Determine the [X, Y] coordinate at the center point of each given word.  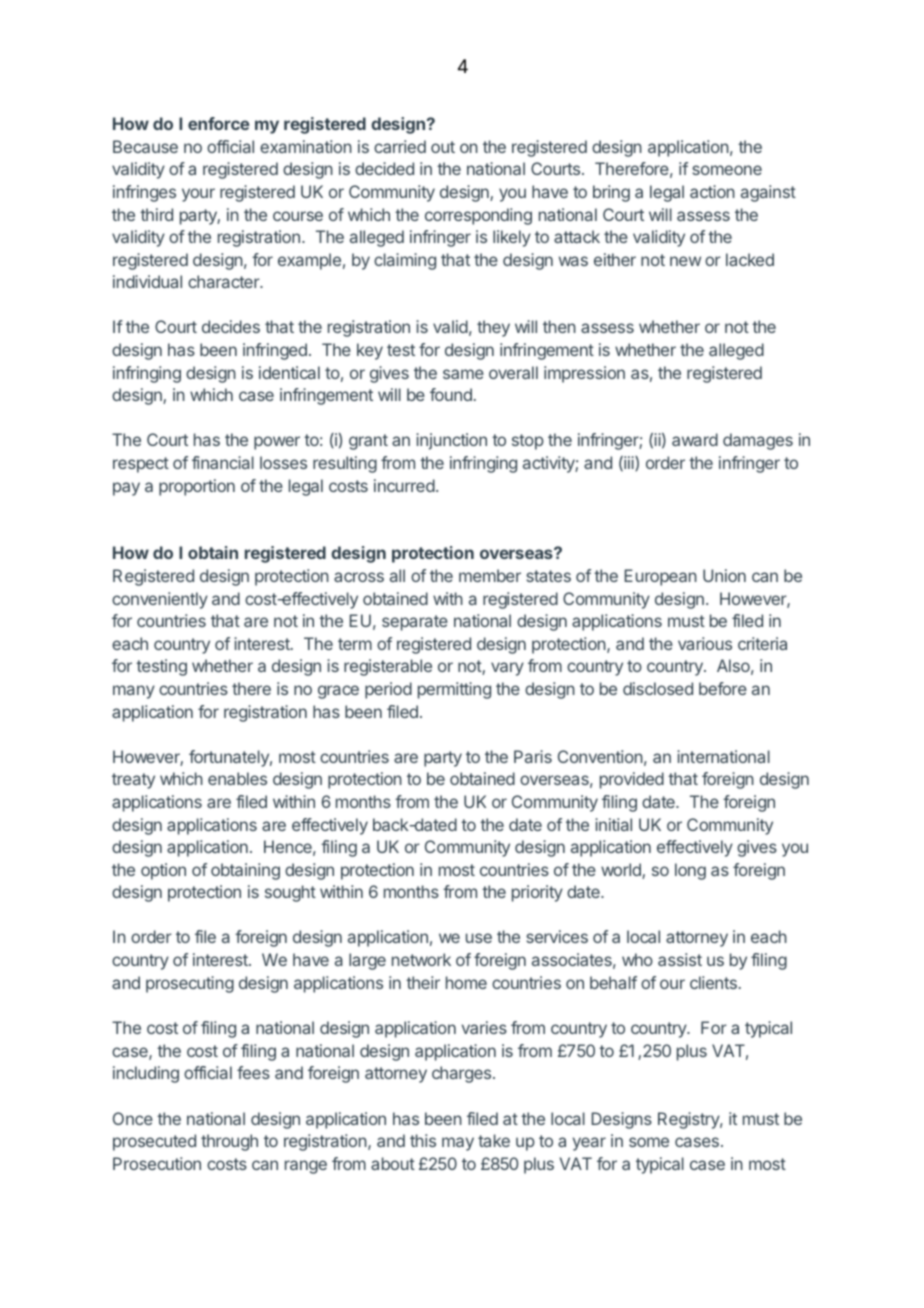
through [229, 1142]
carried [400, 146]
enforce [219, 123]
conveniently [160, 600]
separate [415, 623]
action [712, 191]
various [705, 643]
